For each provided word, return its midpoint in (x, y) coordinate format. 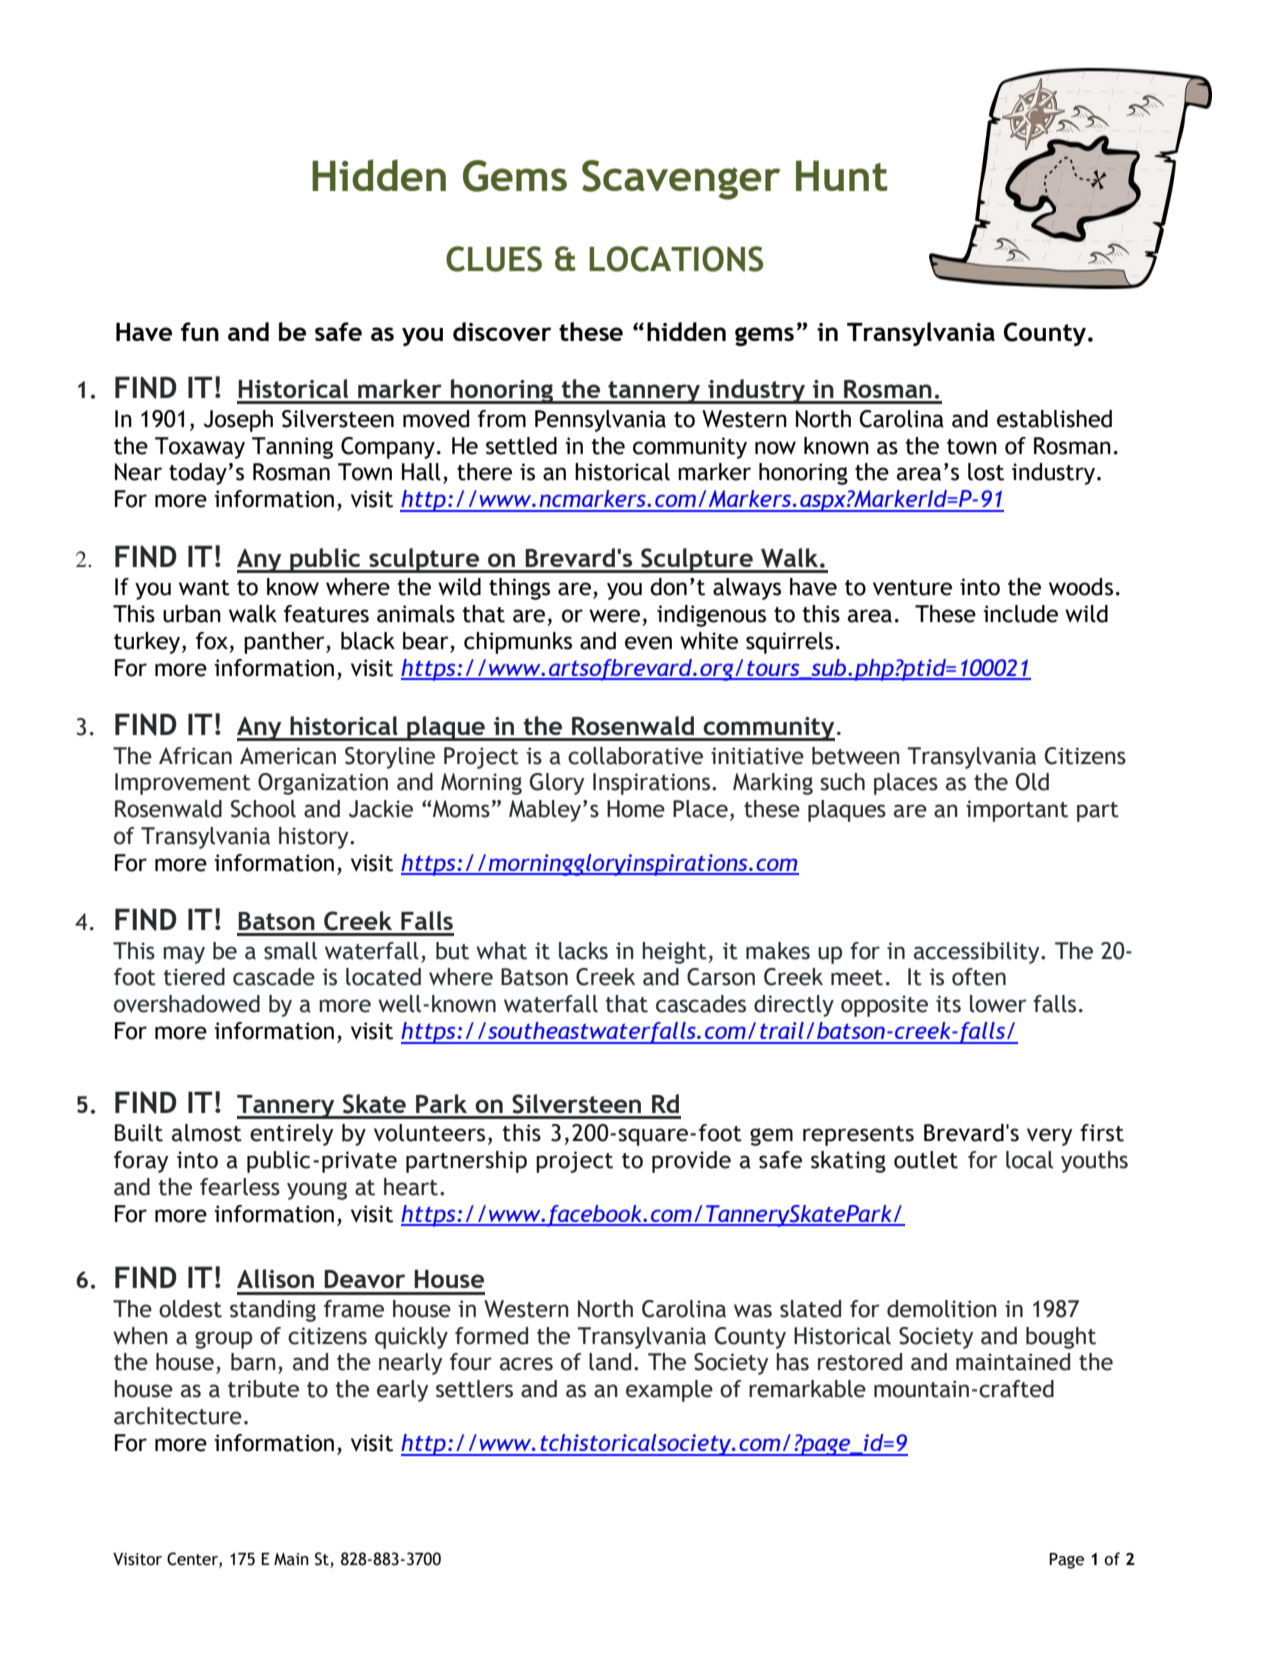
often (979, 977)
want (204, 588)
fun (200, 331)
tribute (263, 1389)
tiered (194, 977)
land (610, 1362)
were (614, 616)
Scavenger (681, 180)
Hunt (841, 175)
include (1020, 614)
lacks (583, 951)
